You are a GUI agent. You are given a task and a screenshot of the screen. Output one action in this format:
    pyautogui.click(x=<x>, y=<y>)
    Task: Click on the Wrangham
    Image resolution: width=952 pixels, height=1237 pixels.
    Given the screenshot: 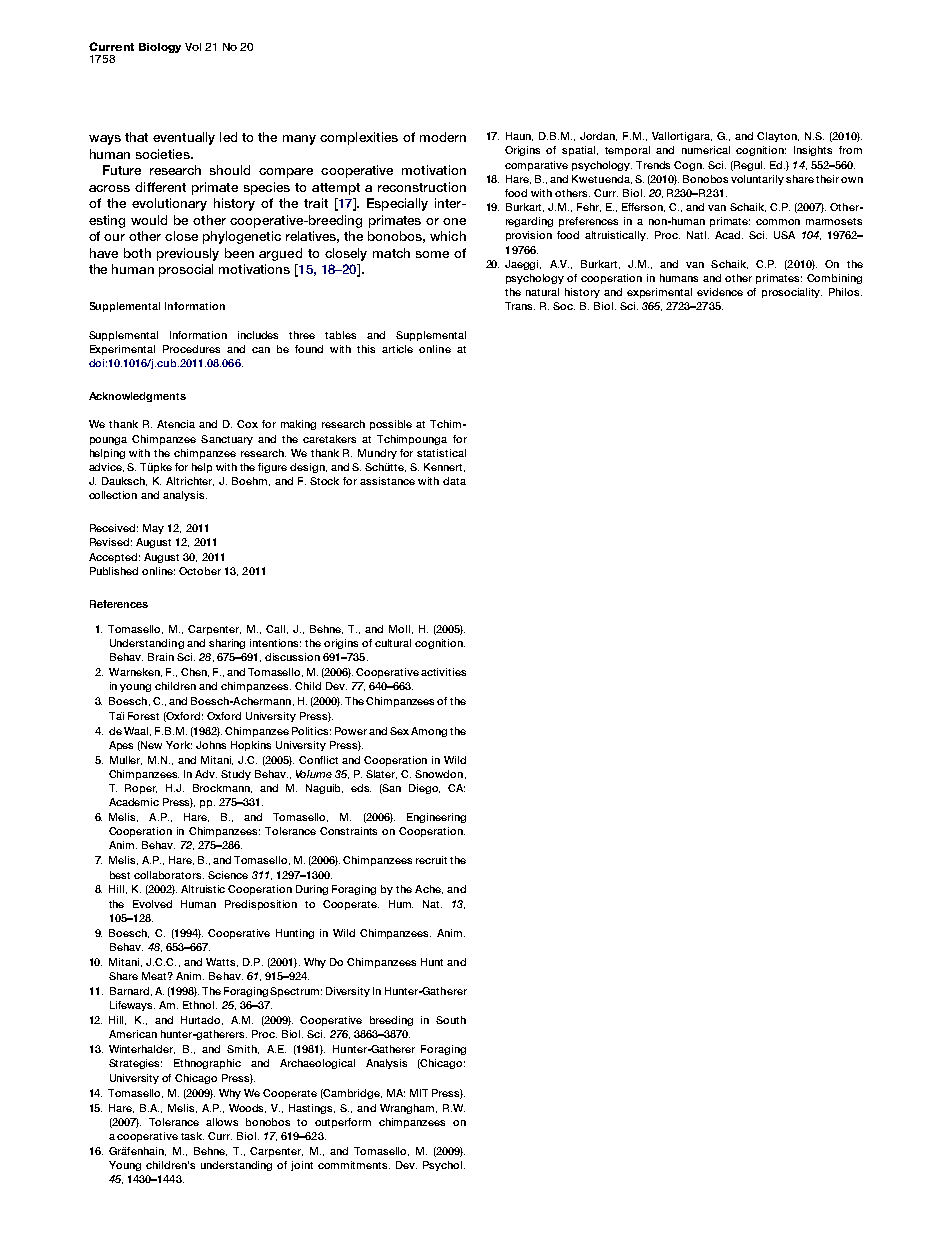 What is the action you would take?
    pyautogui.click(x=408, y=1109)
